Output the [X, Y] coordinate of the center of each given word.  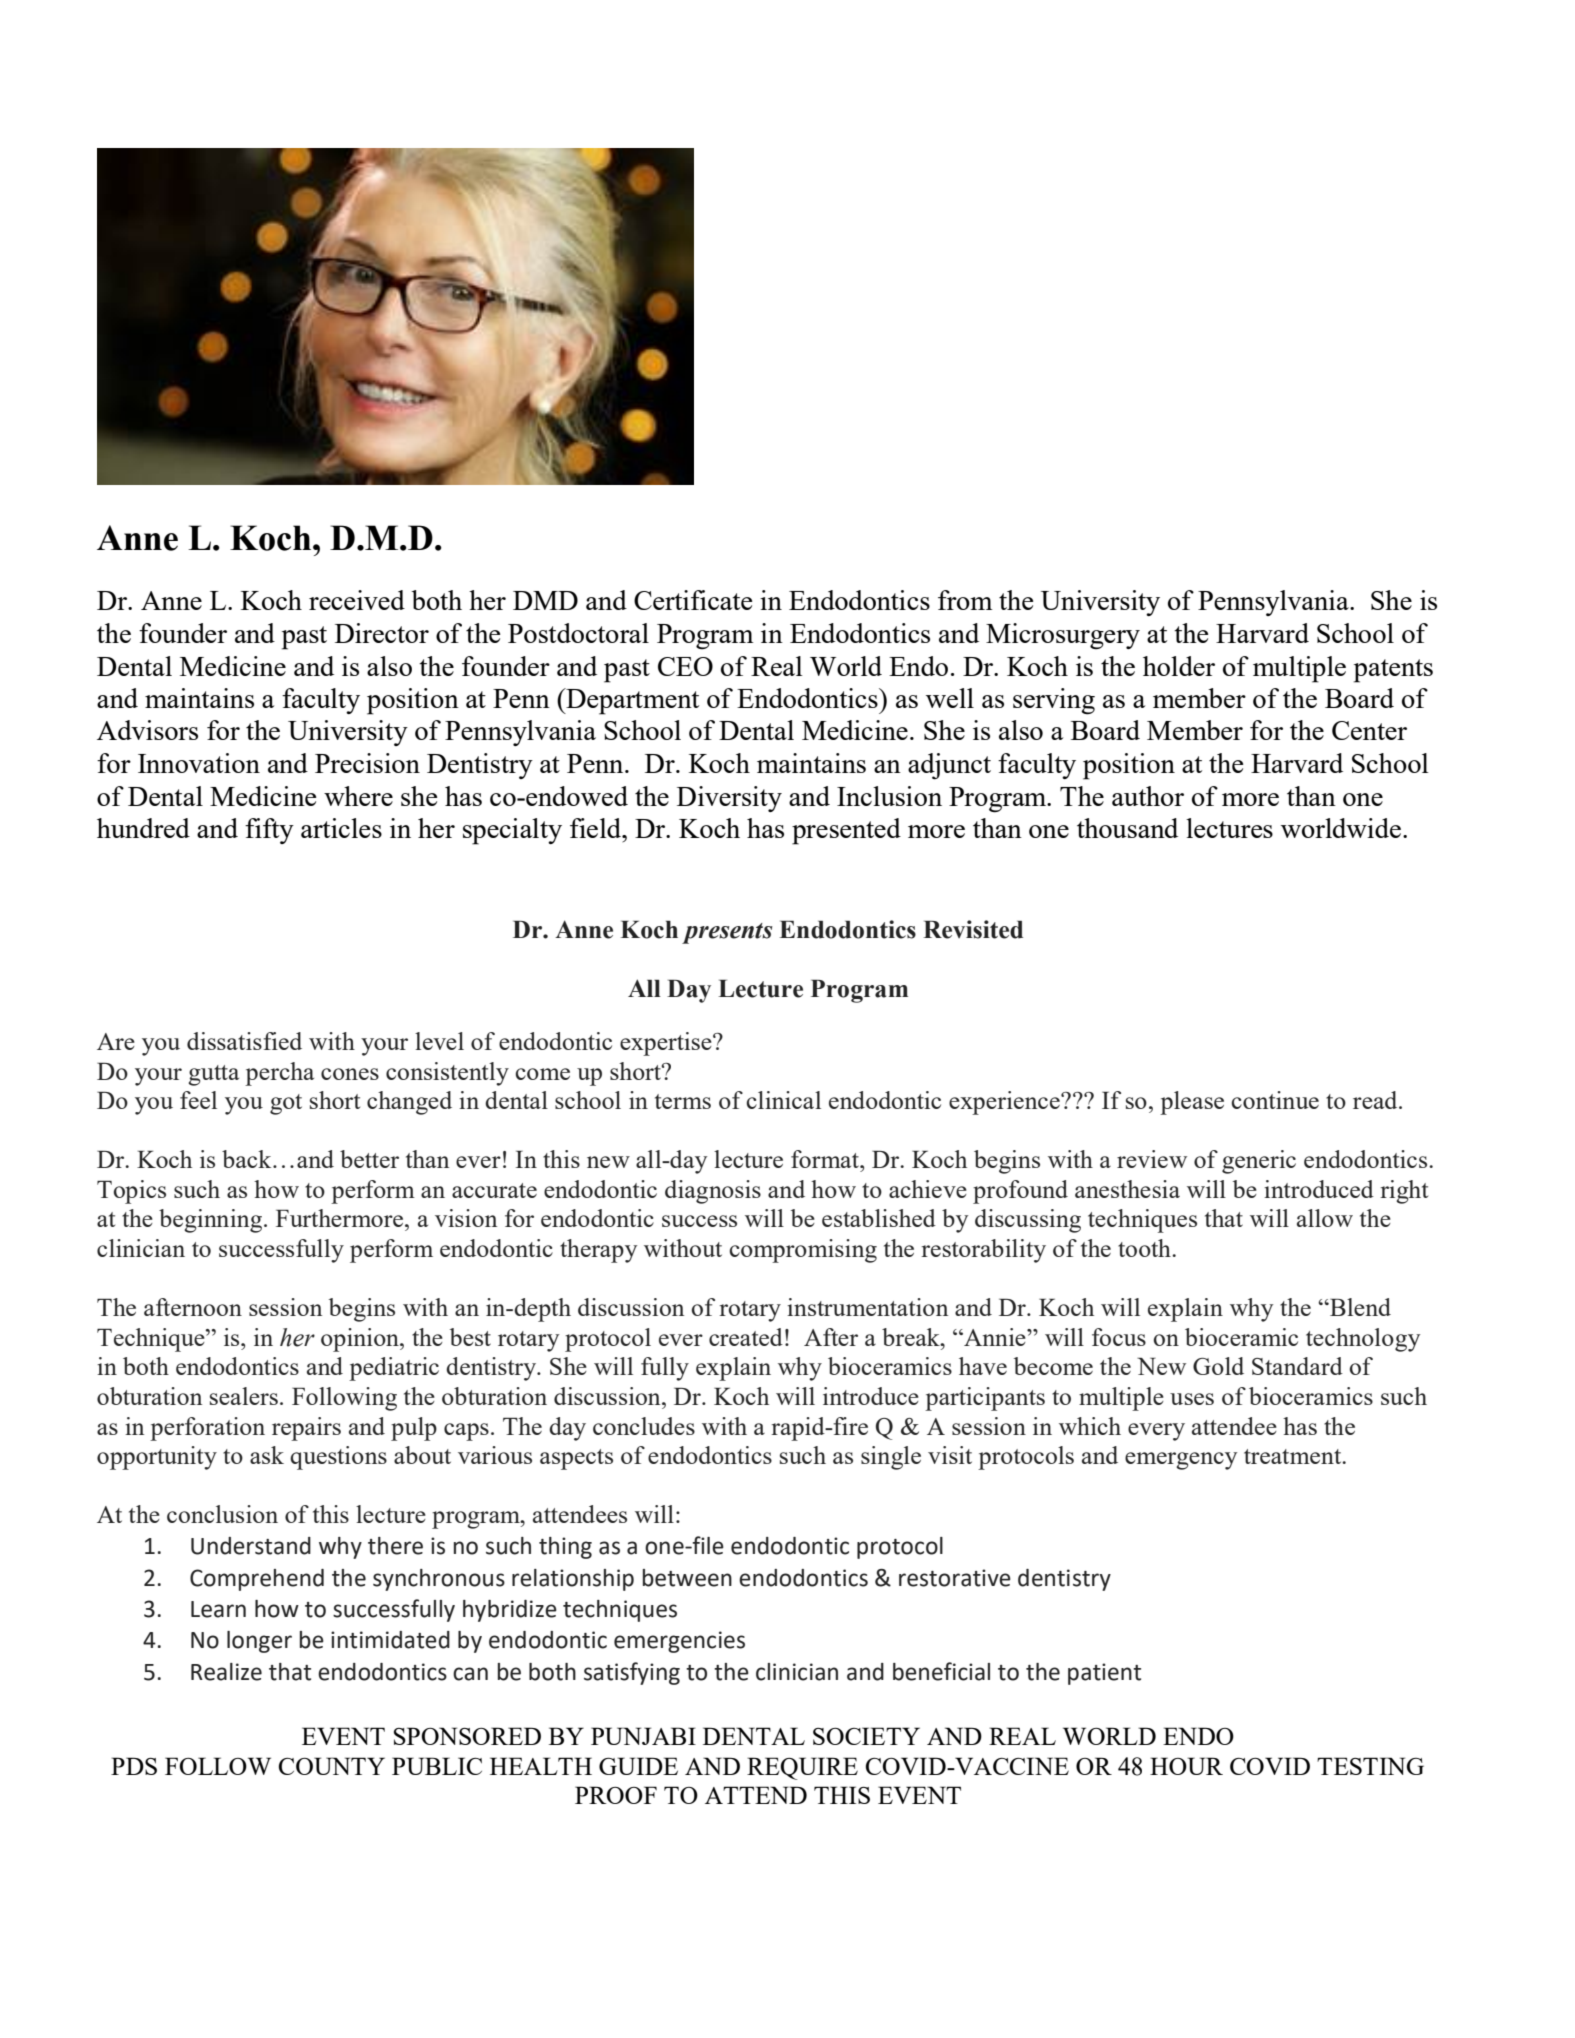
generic [1259, 1162]
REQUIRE [802, 1768]
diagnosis [713, 1192]
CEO [685, 666]
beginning [212, 1221]
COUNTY [332, 1766]
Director [382, 633]
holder [1179, 666]
